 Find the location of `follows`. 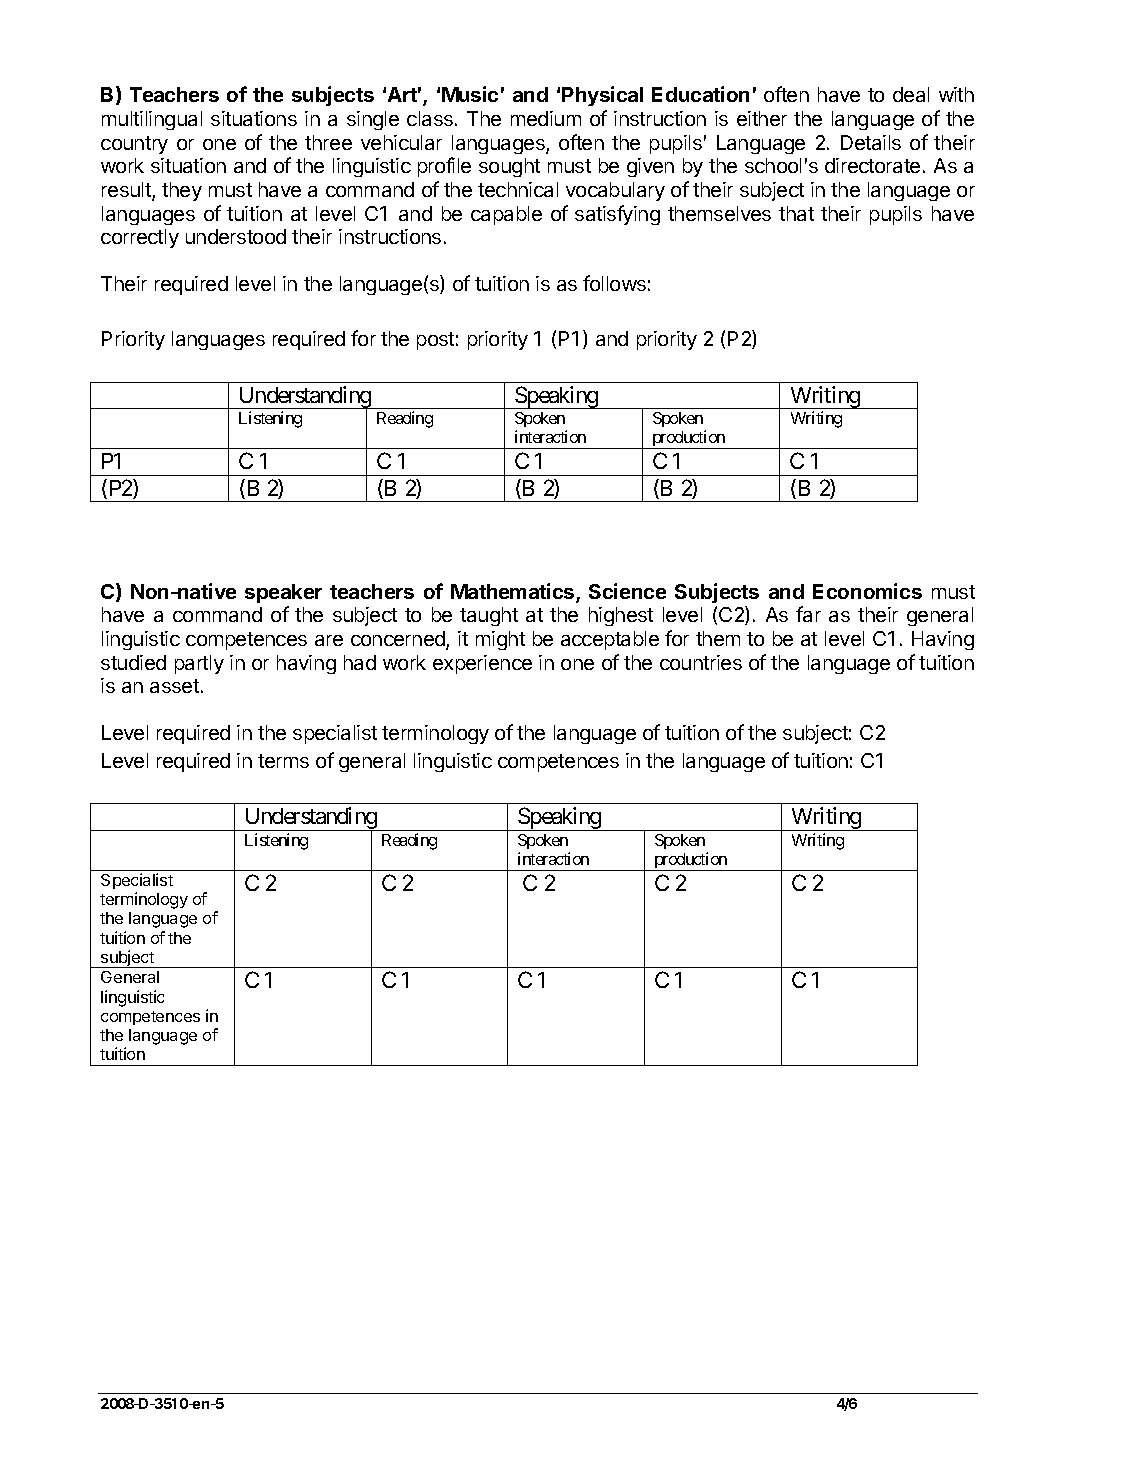

follows is located at coordinates (614, 283).
